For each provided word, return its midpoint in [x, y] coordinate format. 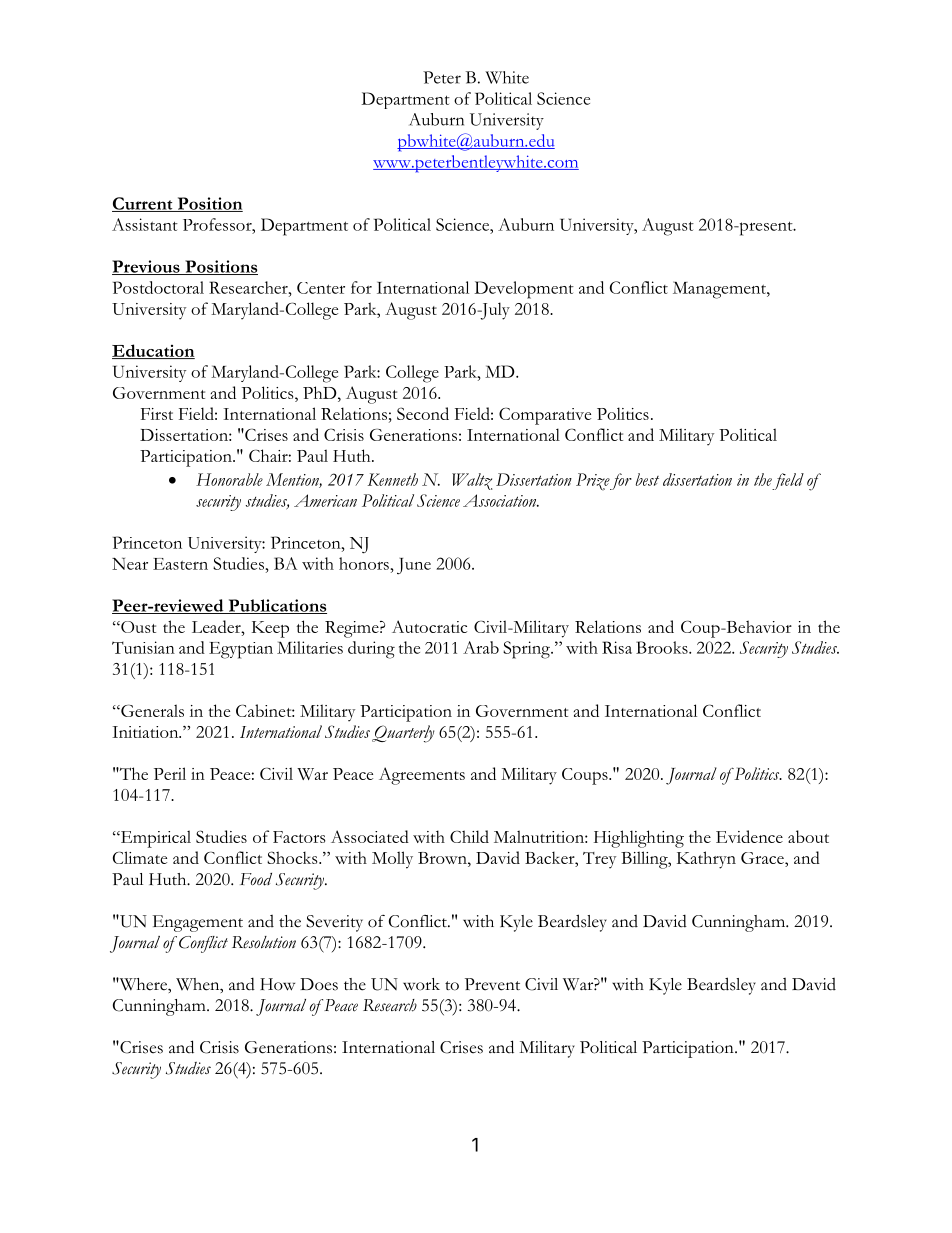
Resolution [264, 942]
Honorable [229, 479]
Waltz [472, 481]
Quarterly [403, 734]
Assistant [145, 224]
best [647, 479]
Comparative [545, 416]
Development [524, 290]
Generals [151, 710]
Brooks [663, 647]
